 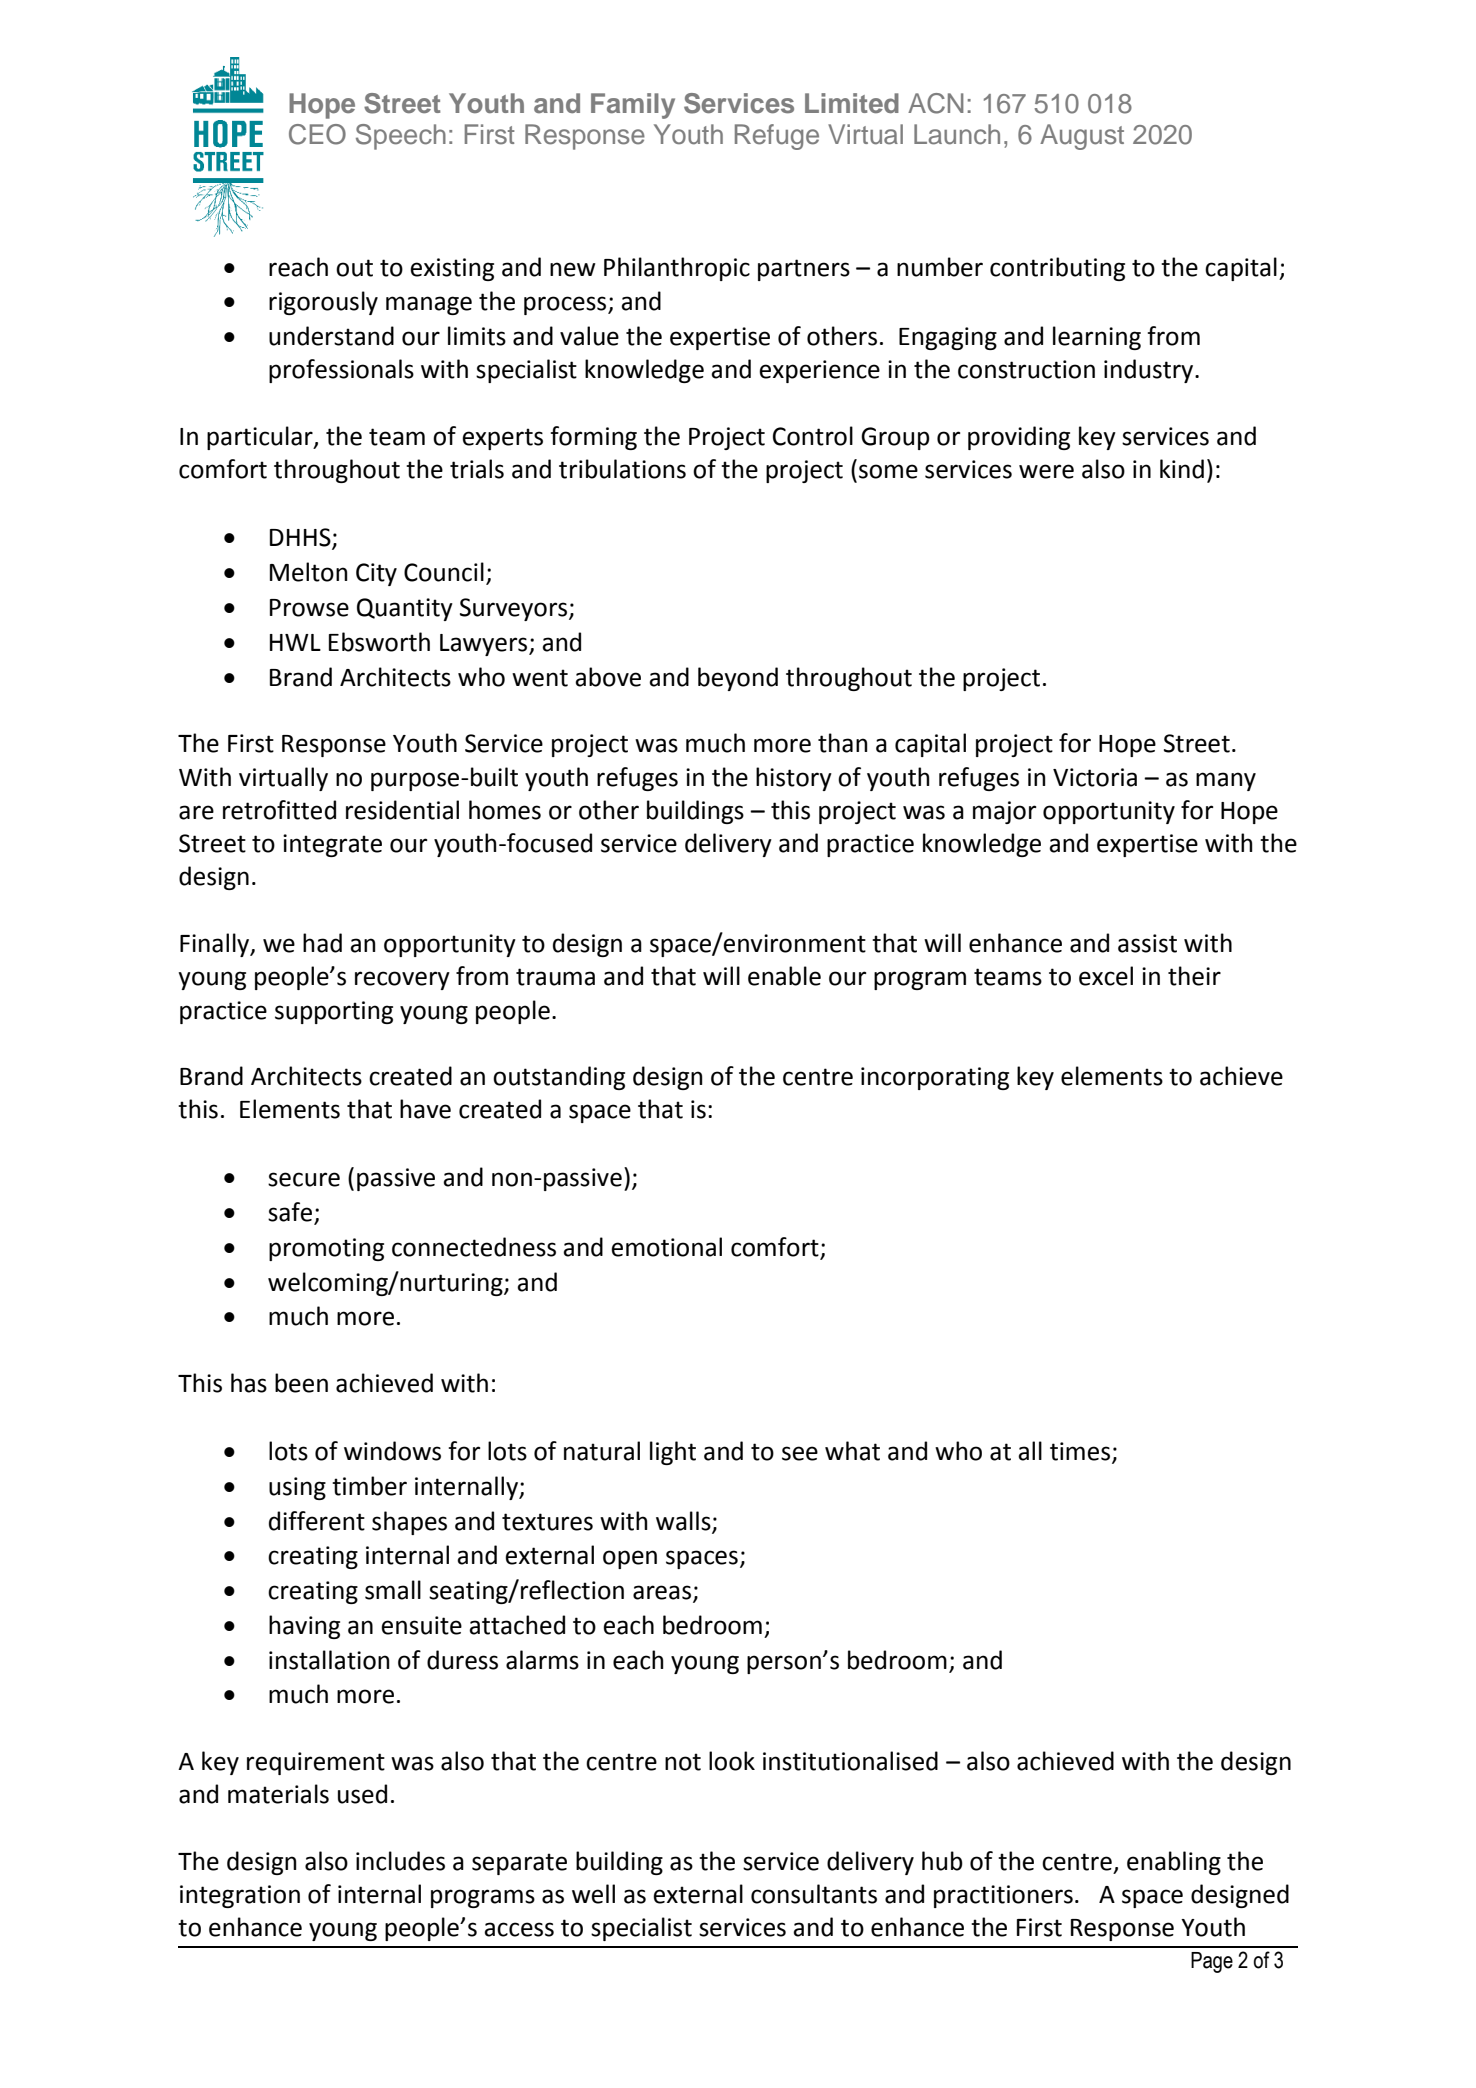 I want to click on August, so click(x=1082, y=137).
